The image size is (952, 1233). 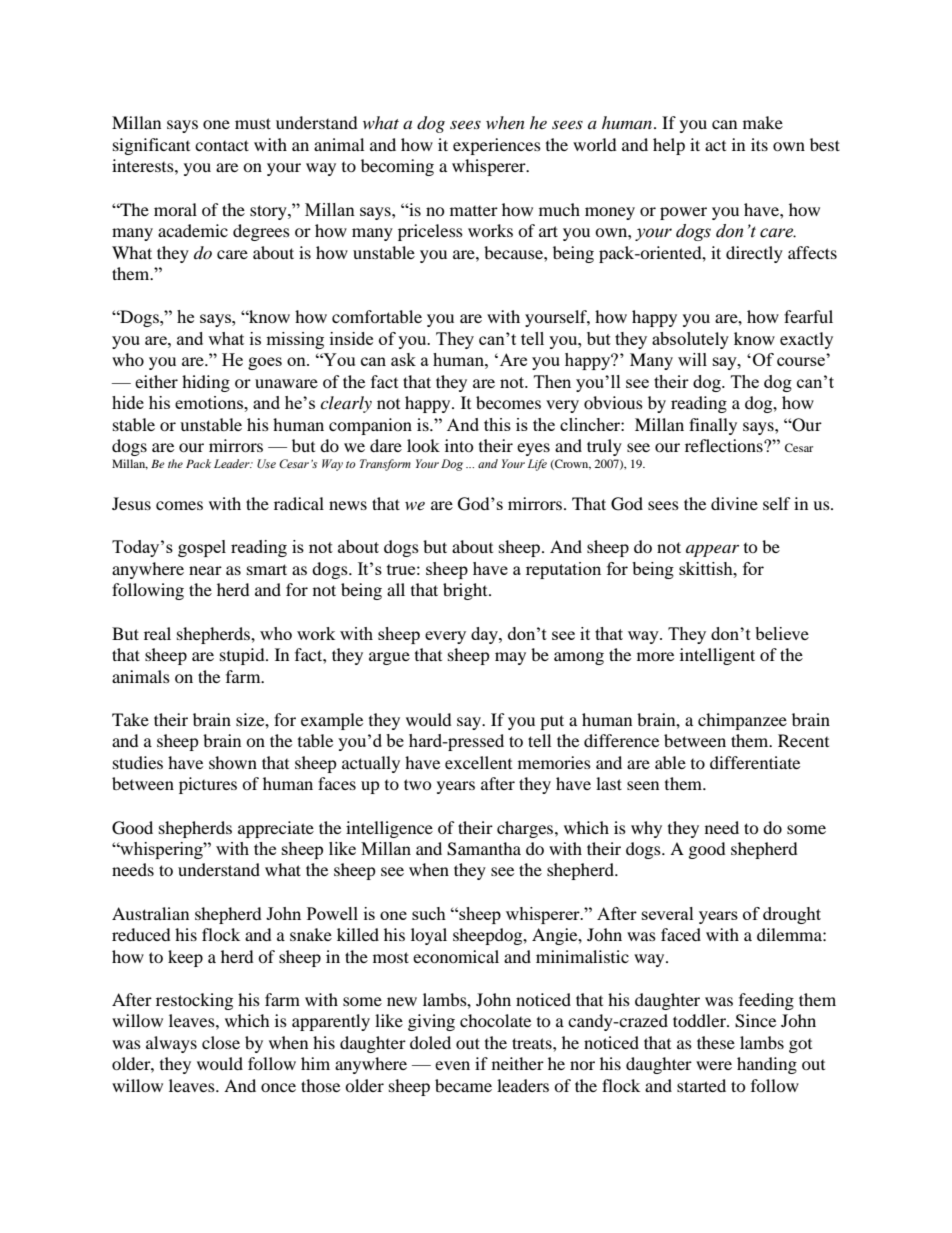 What do you see at coordinates (222, 145) in the page?
I see `contact` at bounding box center [222, 145].
